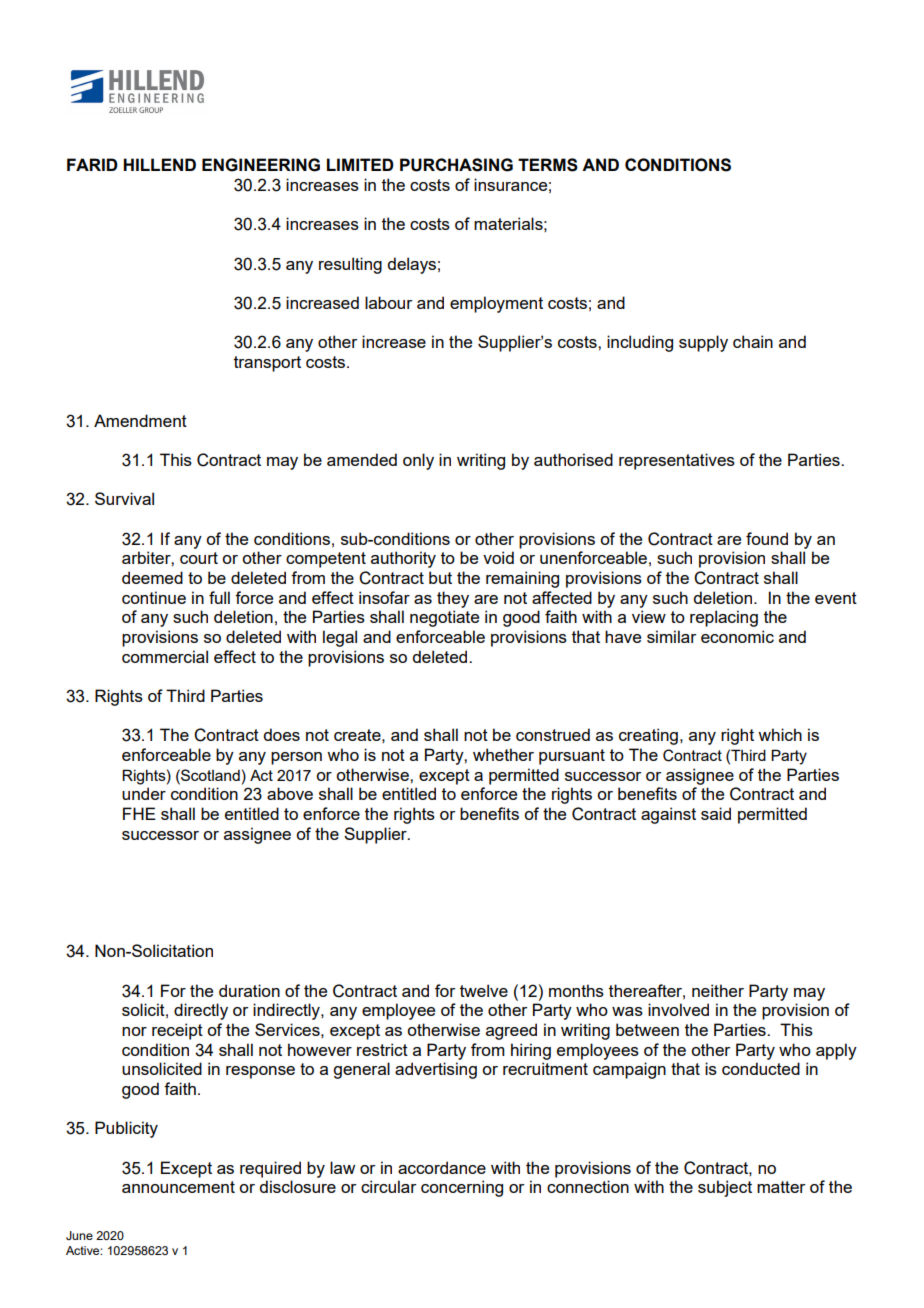 This screenshot has height=1308, width=924. Describe the element at coordinates (178, 1187) in the screenshot. I see `announcement` at that location.
